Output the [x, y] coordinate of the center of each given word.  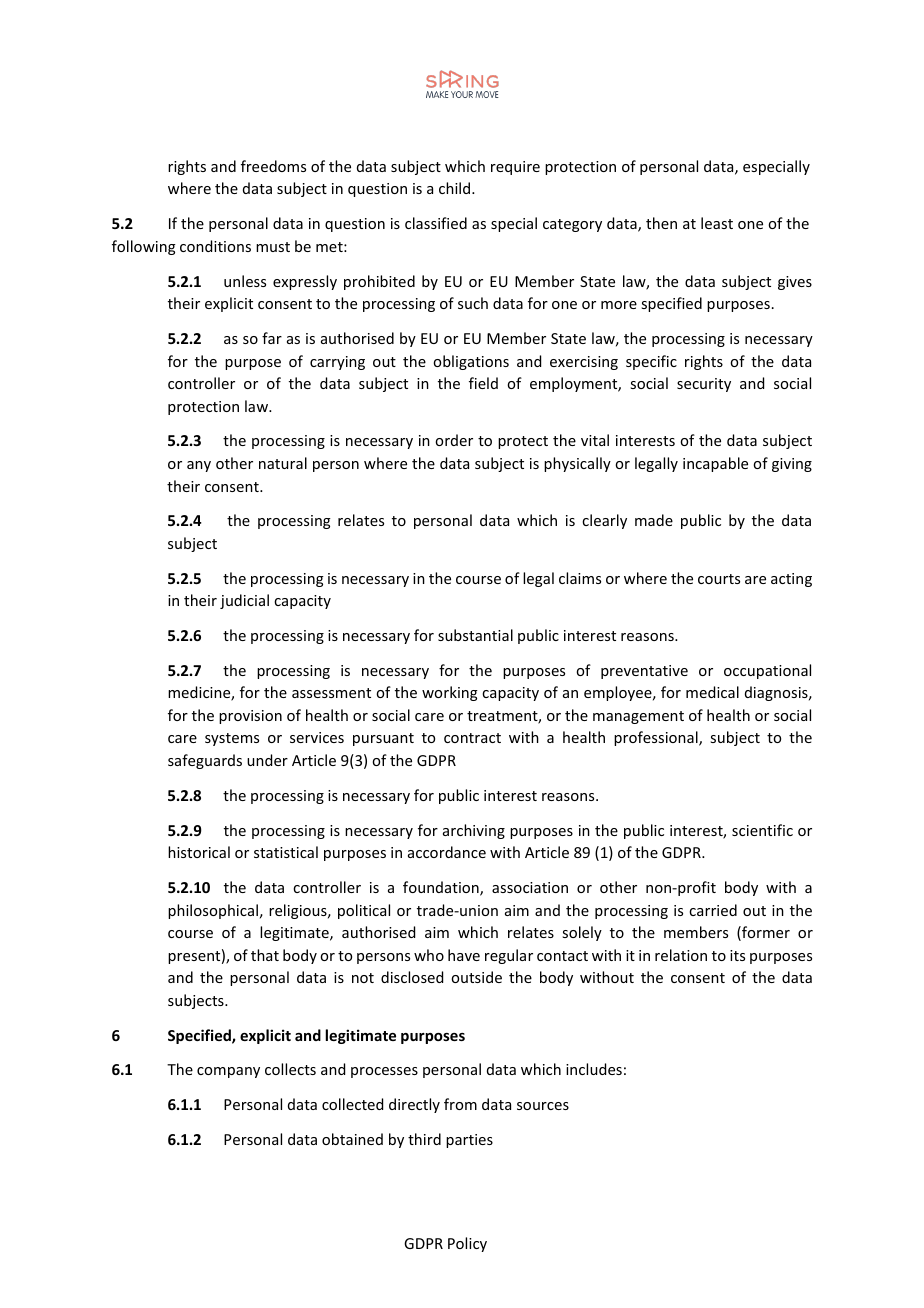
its [737, 955]
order [454, 440]
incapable [715, 464]
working [450, 693]
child [454, 188]
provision [250, 717]
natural [283, 463]
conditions [215, 246]
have [464, 955]
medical [712, 692]
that [265, 955]
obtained [352, 1139]
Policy [467, 1244]
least [717, 223]
